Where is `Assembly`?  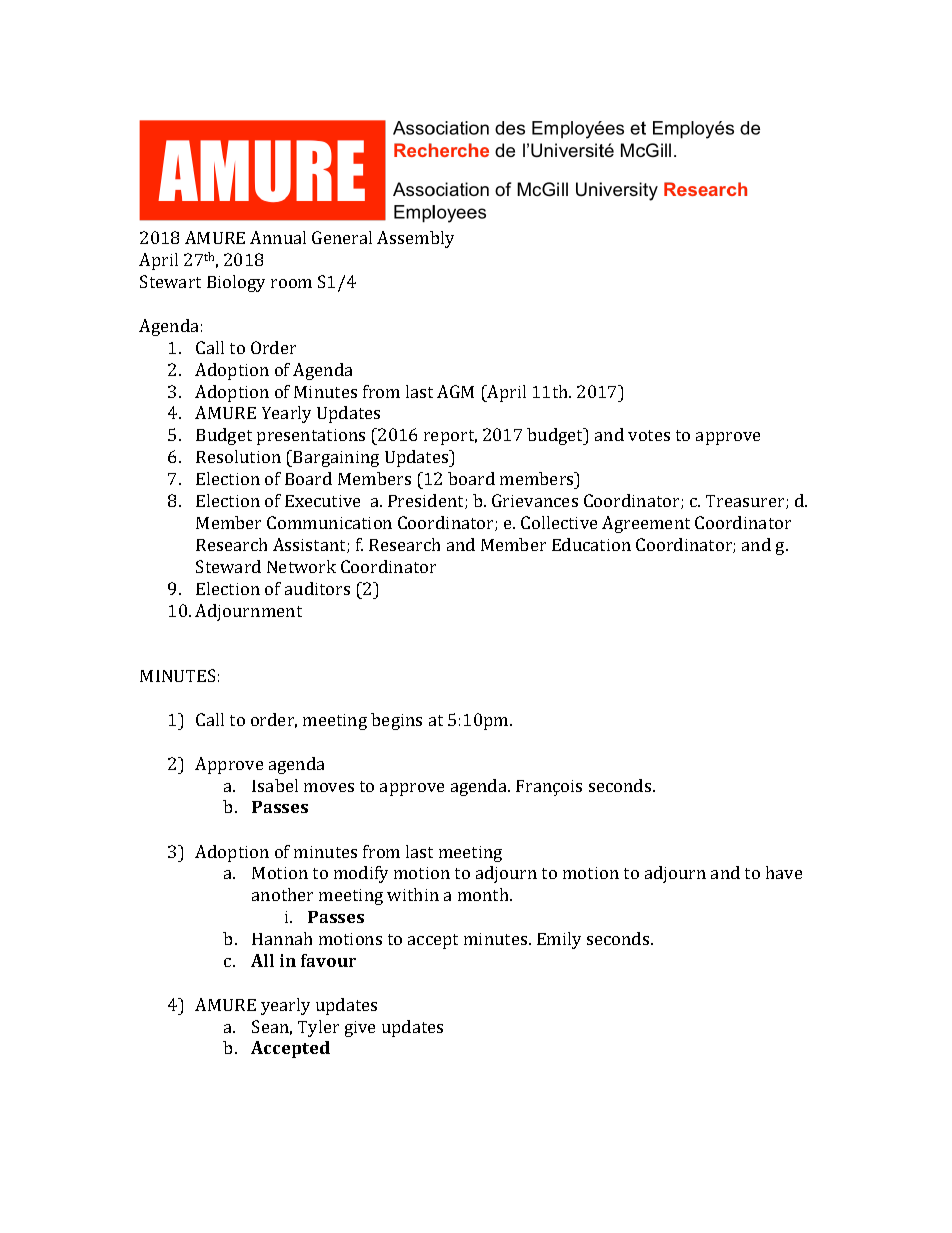
Assembly is located at coordinates (415, 239).
